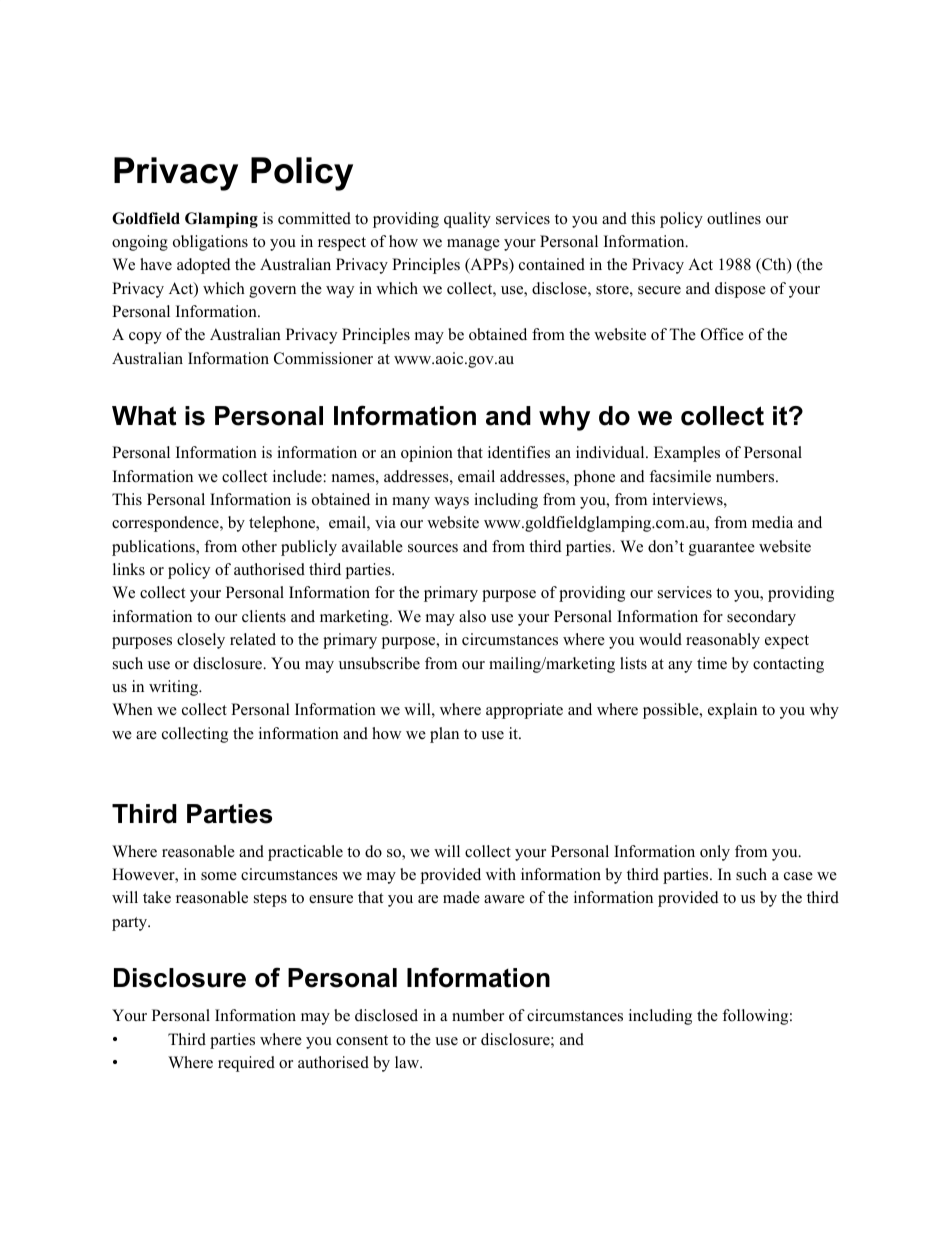 The width and height of the page is (952, 1233). Describe the element at coordinates (246, 1064) in the page. I see `required` at that location.
